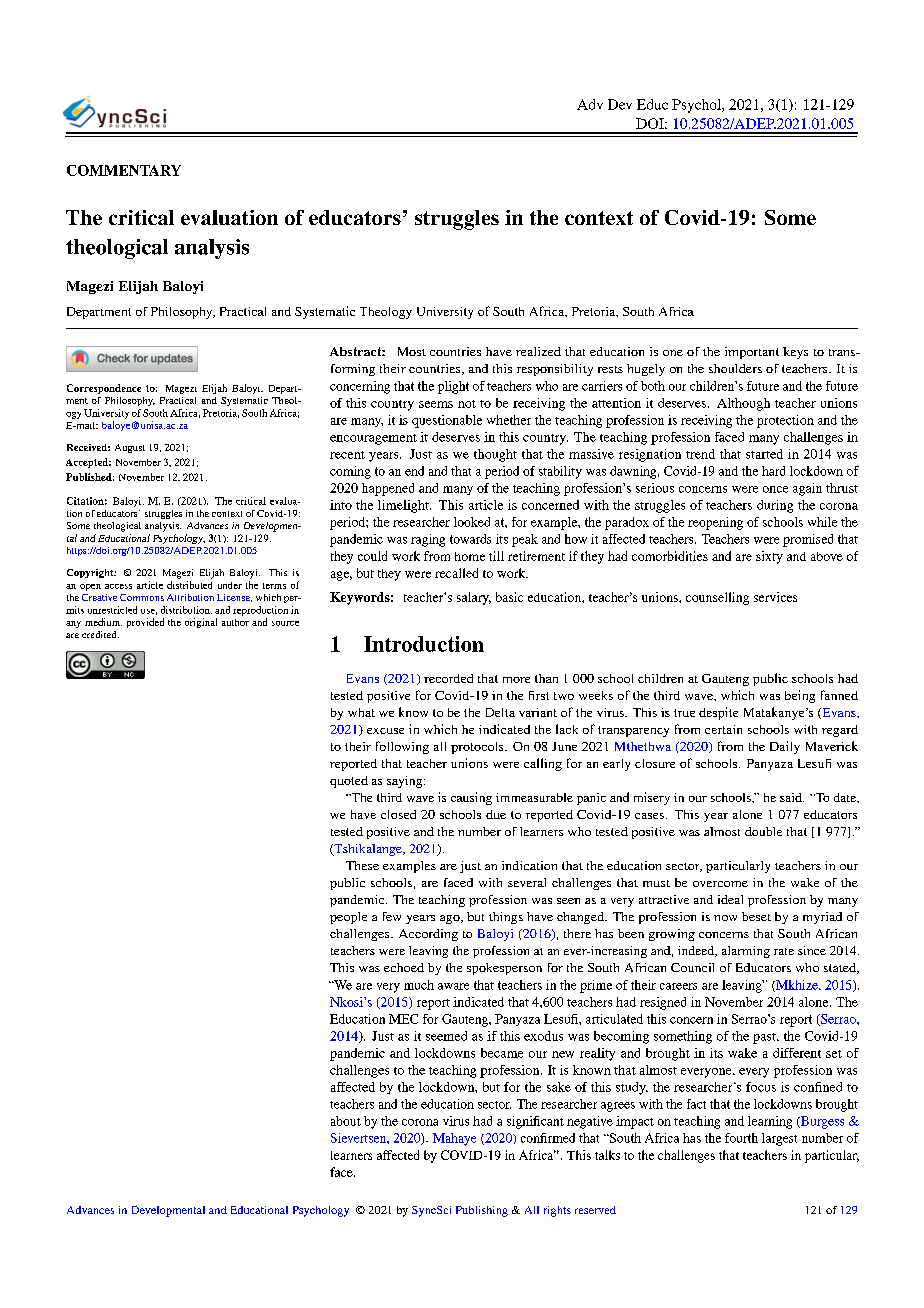  I want to click on recorded, so click(448, 678).
